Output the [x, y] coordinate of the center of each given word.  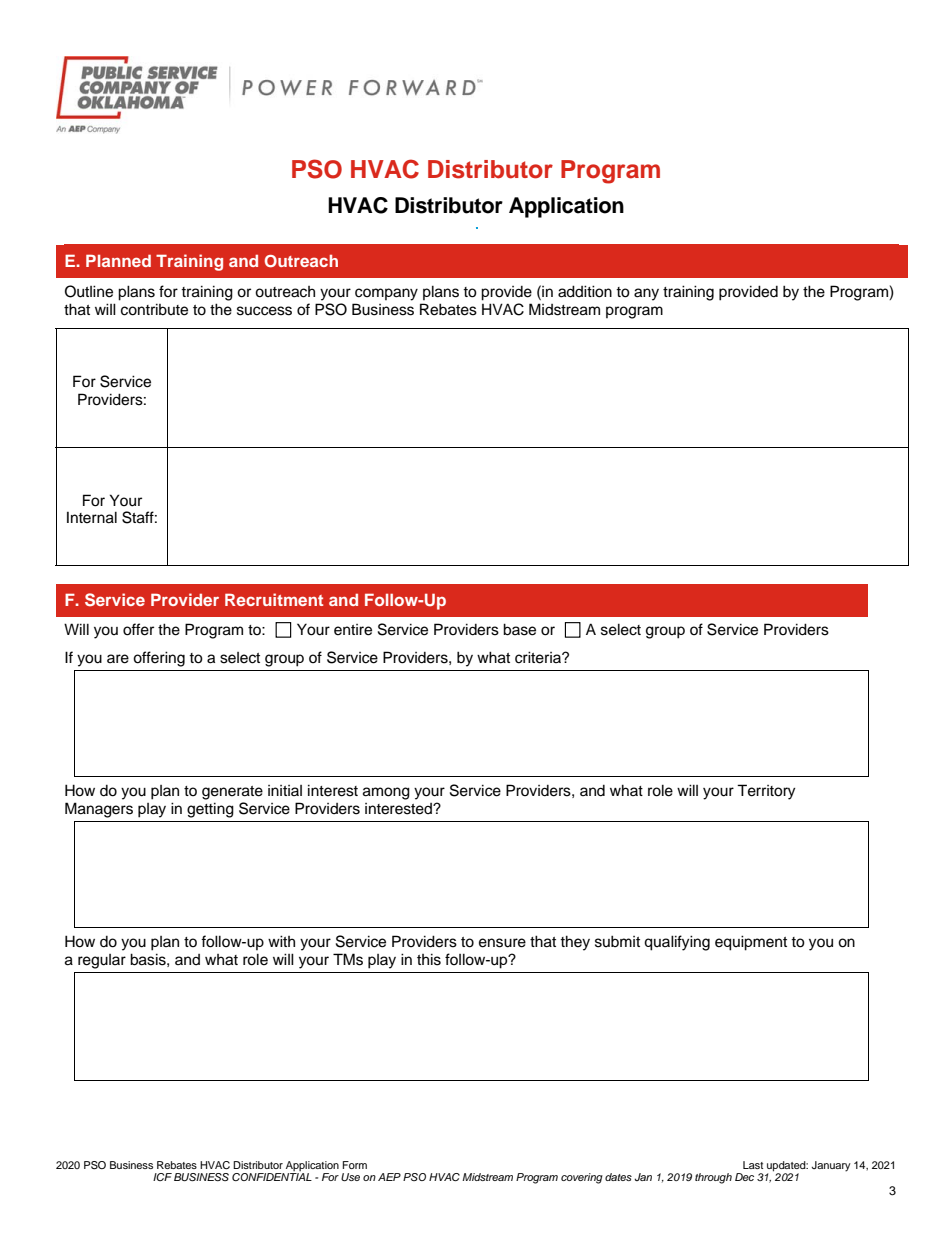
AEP [389, 1177]
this [429, 959]
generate [232, 793]
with [281, 941]
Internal [92, 517]
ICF [162, 1177]
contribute [154, 309]
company [386, 294]
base [519, 629]
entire [353, 630]
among [386, 793]
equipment [751, 943]
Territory [766, 792]
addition [585, 291]
